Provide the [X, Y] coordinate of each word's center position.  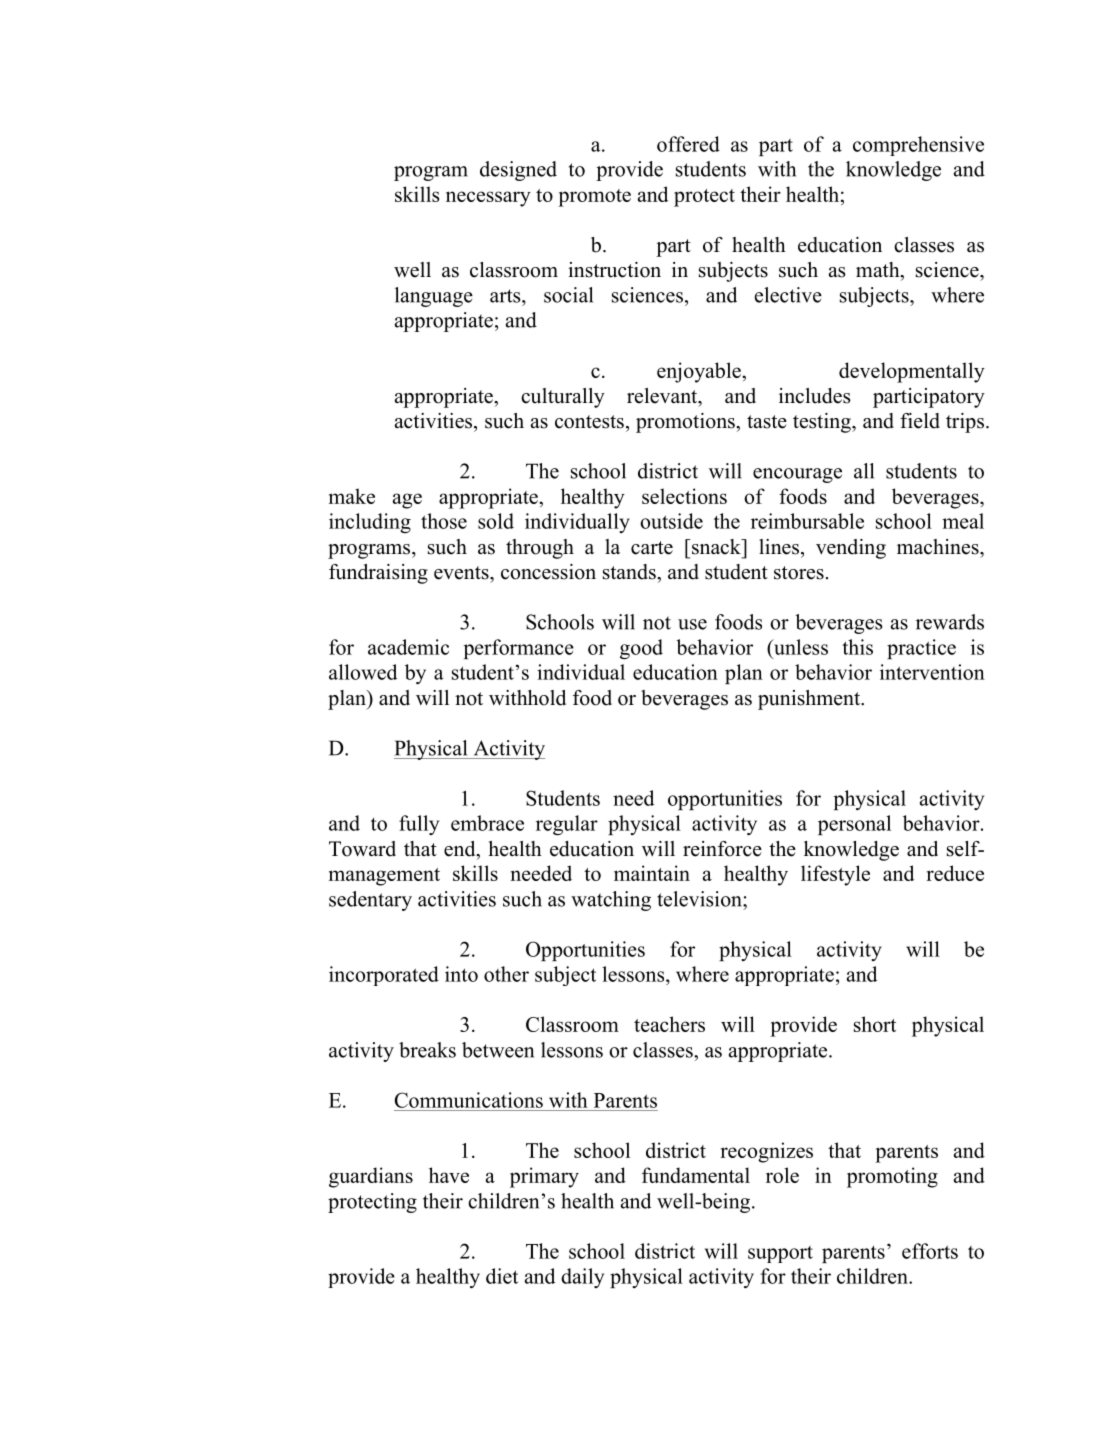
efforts [930, 1251]
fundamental [696, 1175]
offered [688, 144]
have [449, 1175]
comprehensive [918, 146]
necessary [488, 199]
